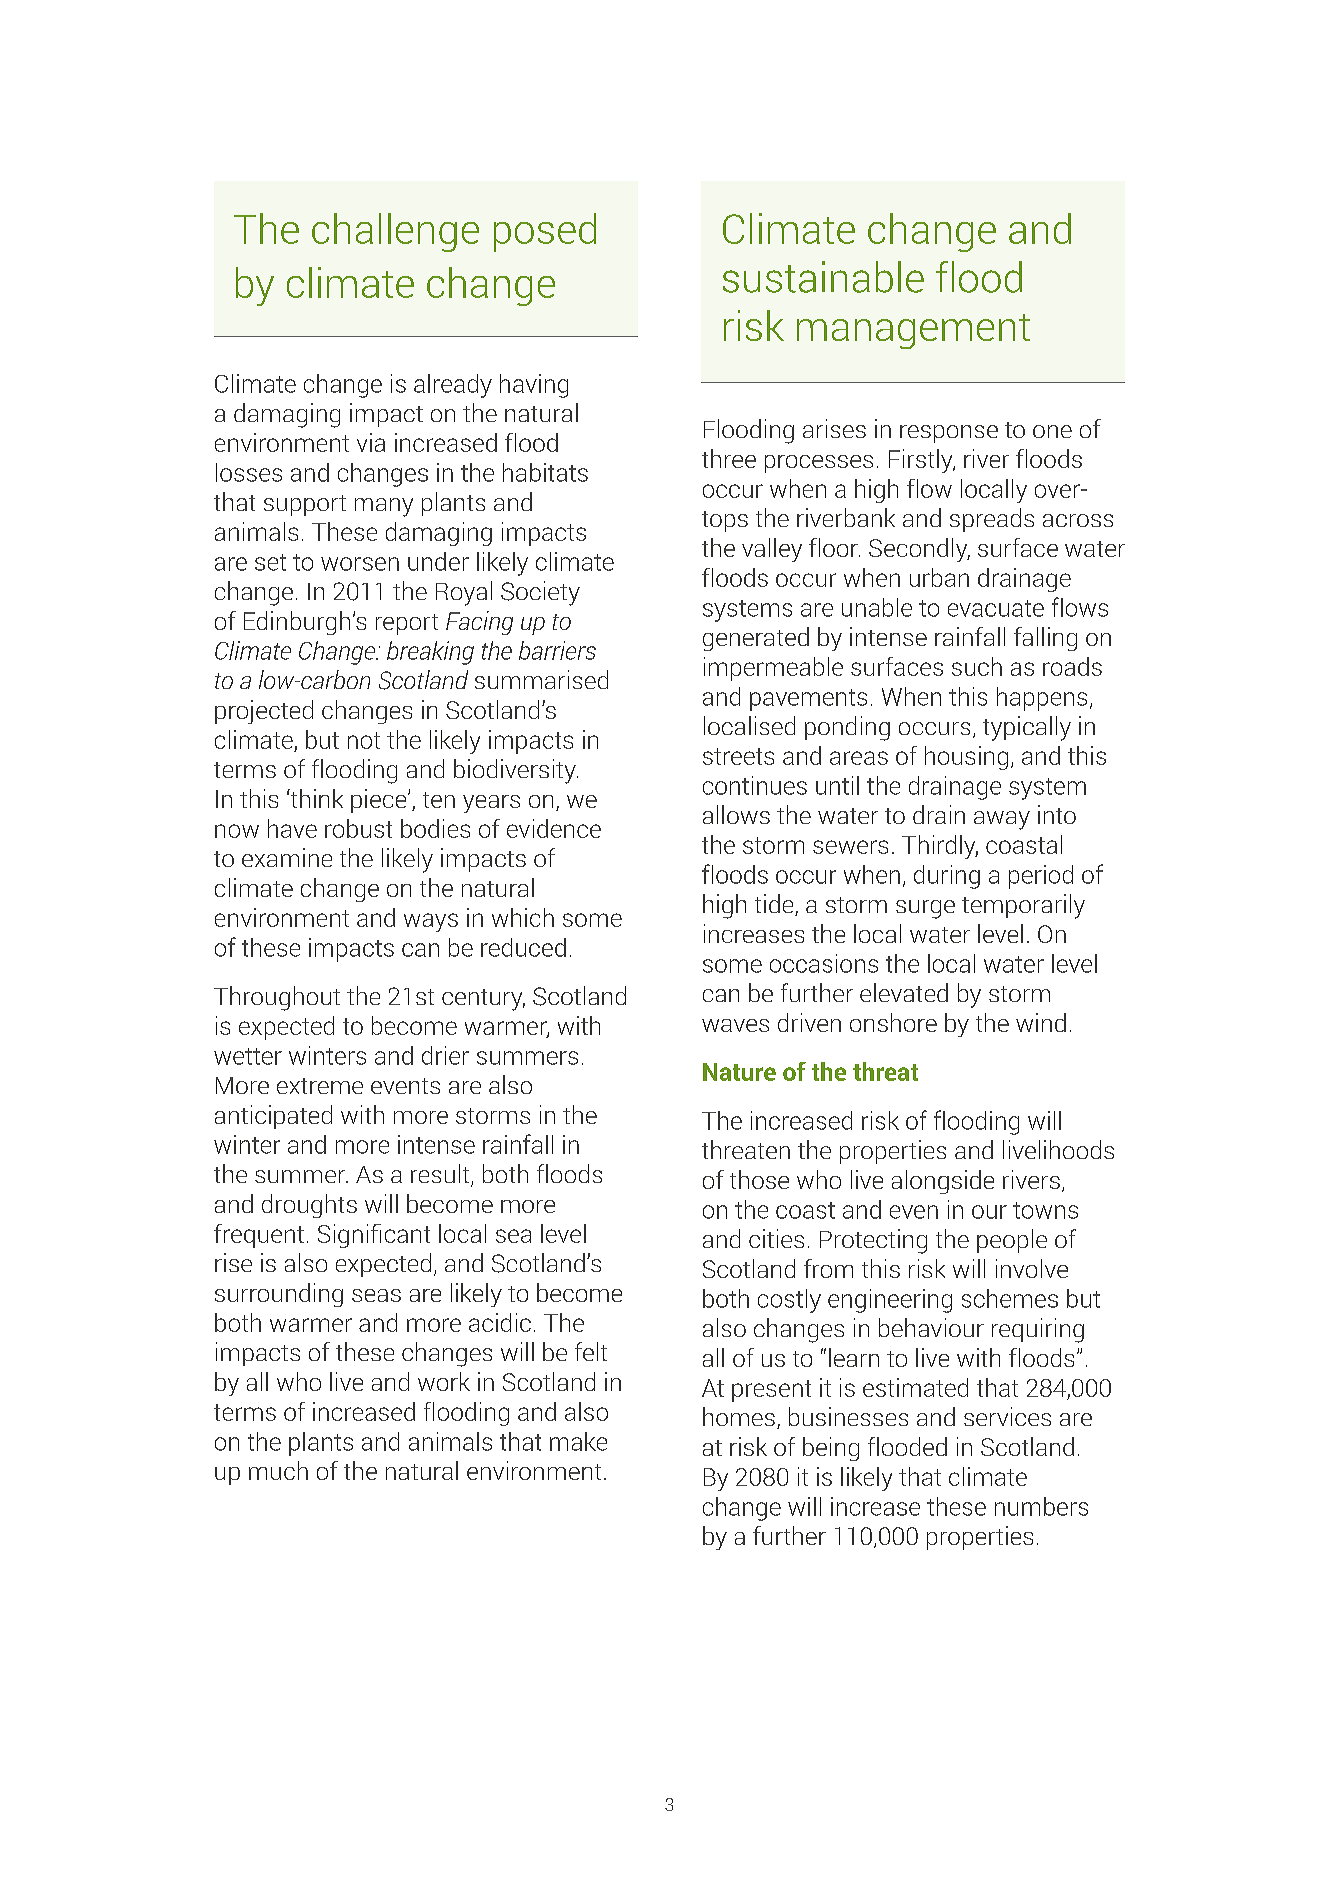 The width and height of the page is (1339, 1893). What do you see at coordinates (578, 1441) in the page?
I see `make` at bounding box center [578, 1441].
